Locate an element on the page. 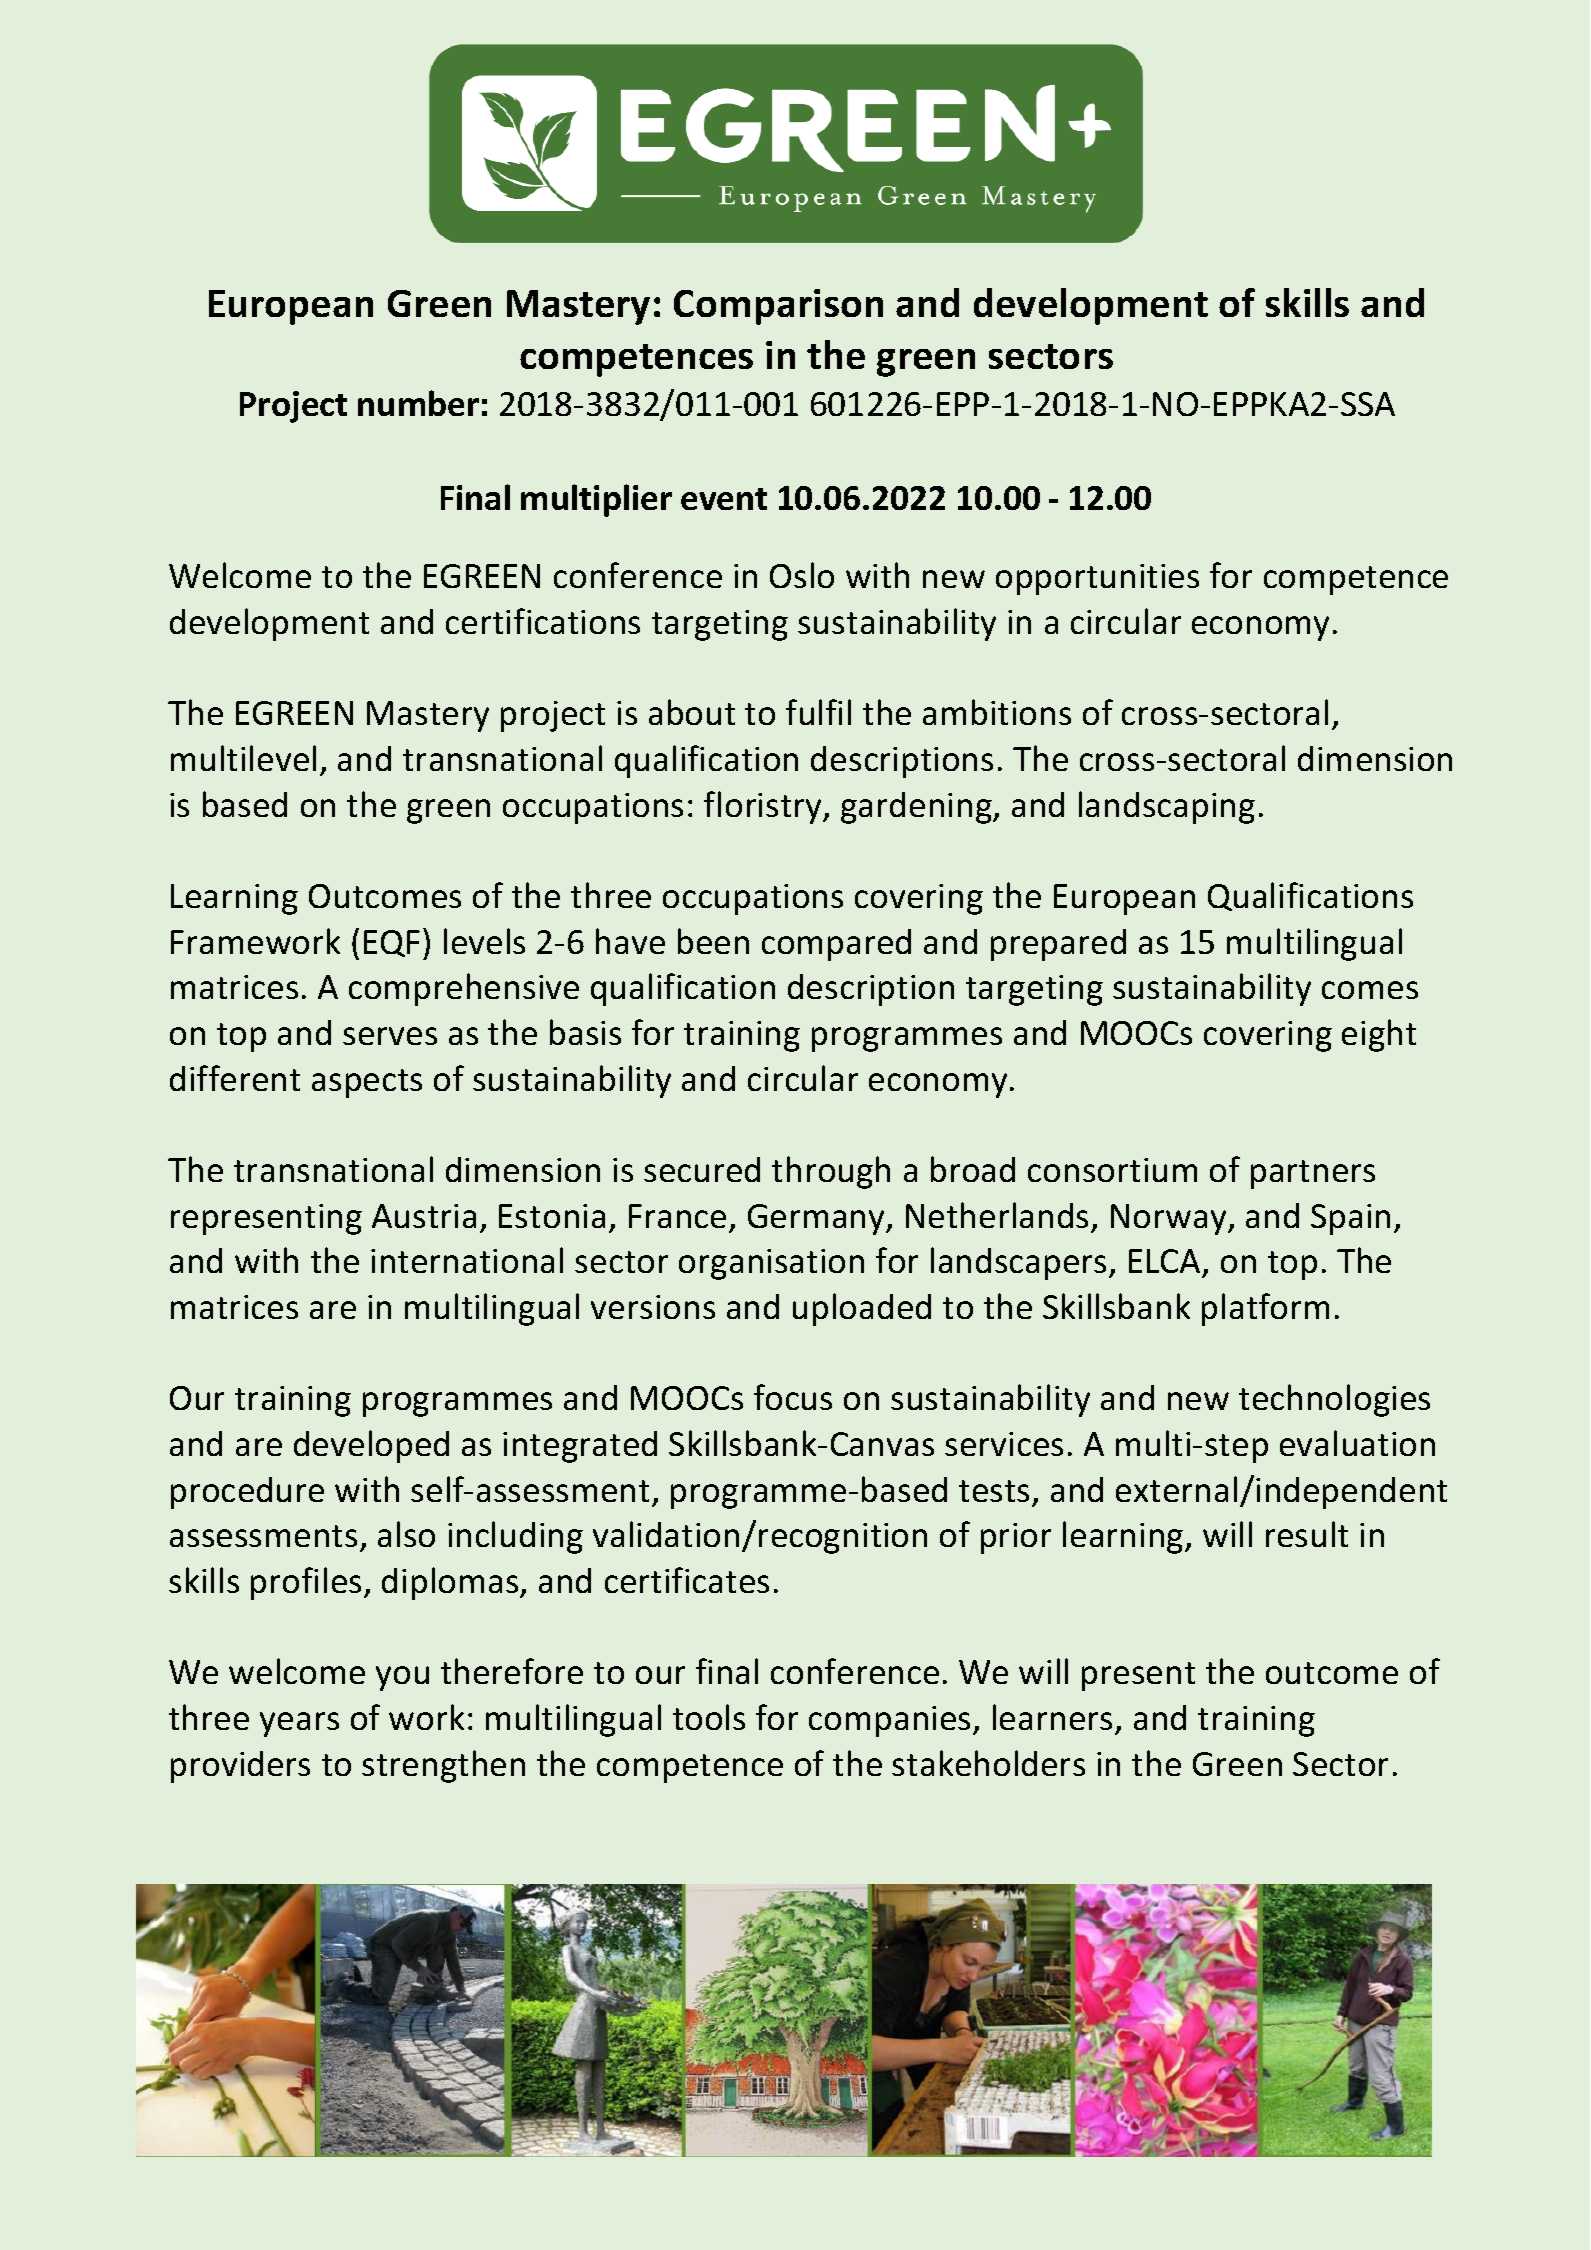 Image resolution: width=1591 pixels, height=2250 pixels. companies is located at coordinates (891, 1721).
